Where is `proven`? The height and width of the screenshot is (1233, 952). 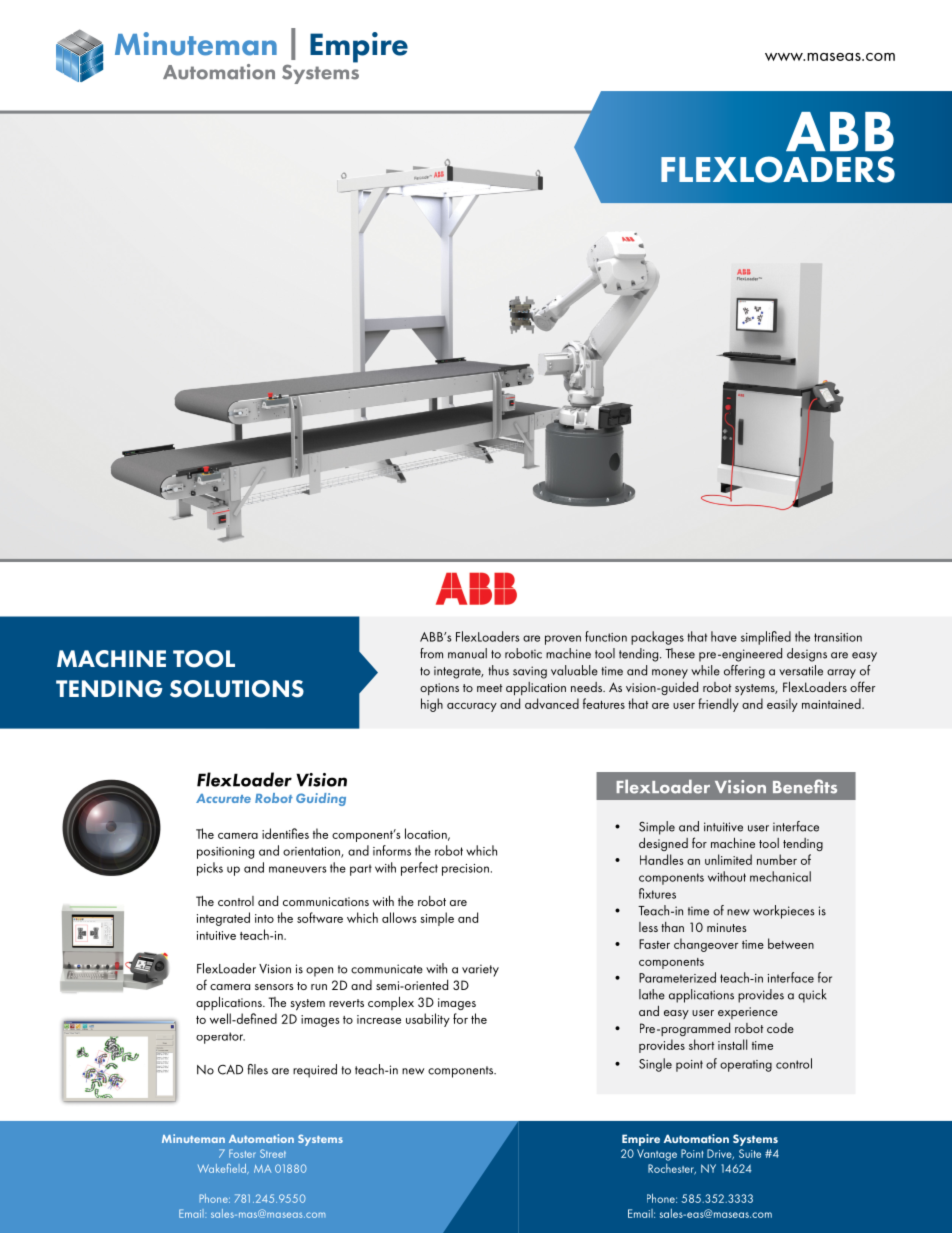
proven is located at coordinates (563, 640).
